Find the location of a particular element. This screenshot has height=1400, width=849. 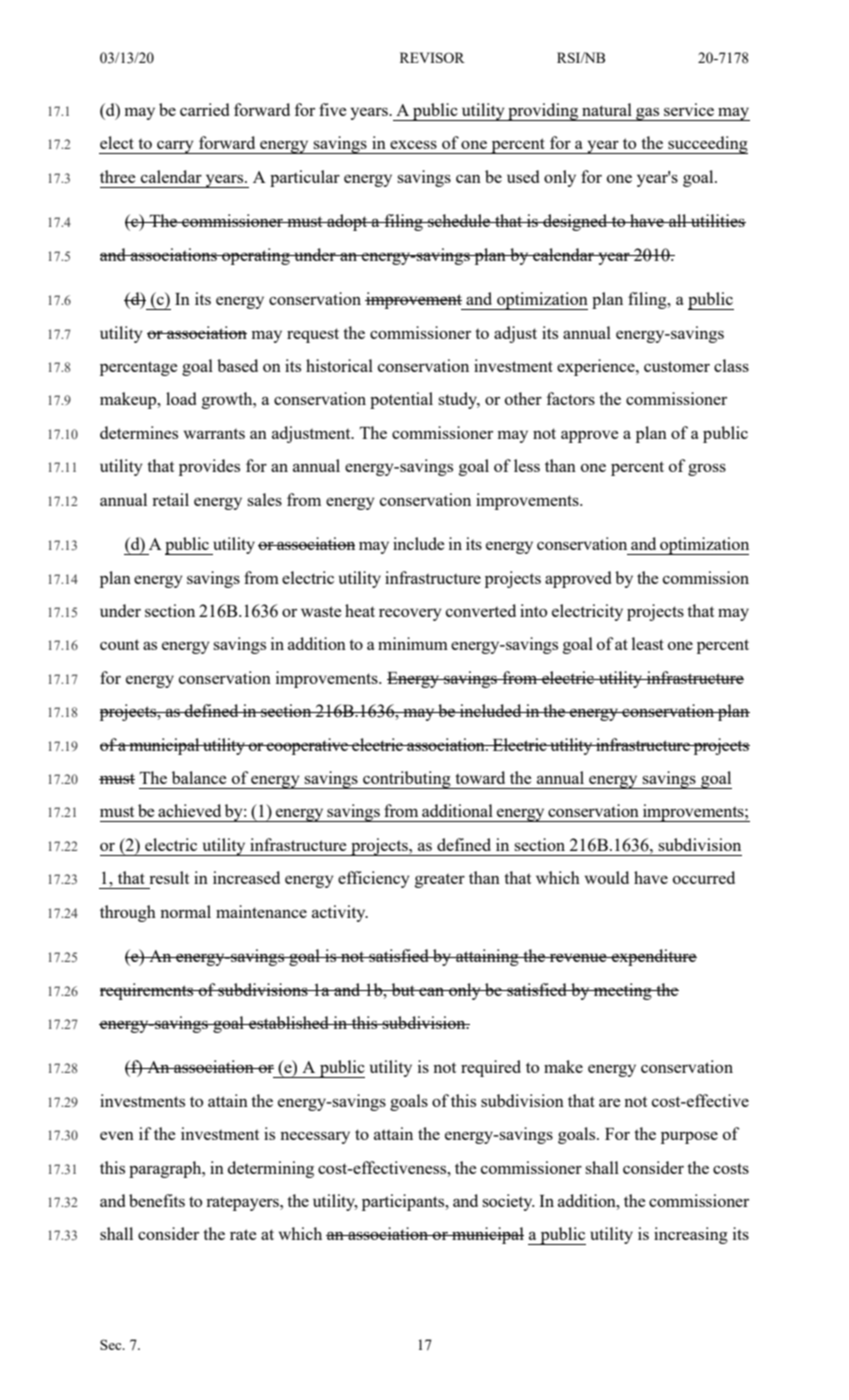

minimum is located at coordinates (413, 643).
